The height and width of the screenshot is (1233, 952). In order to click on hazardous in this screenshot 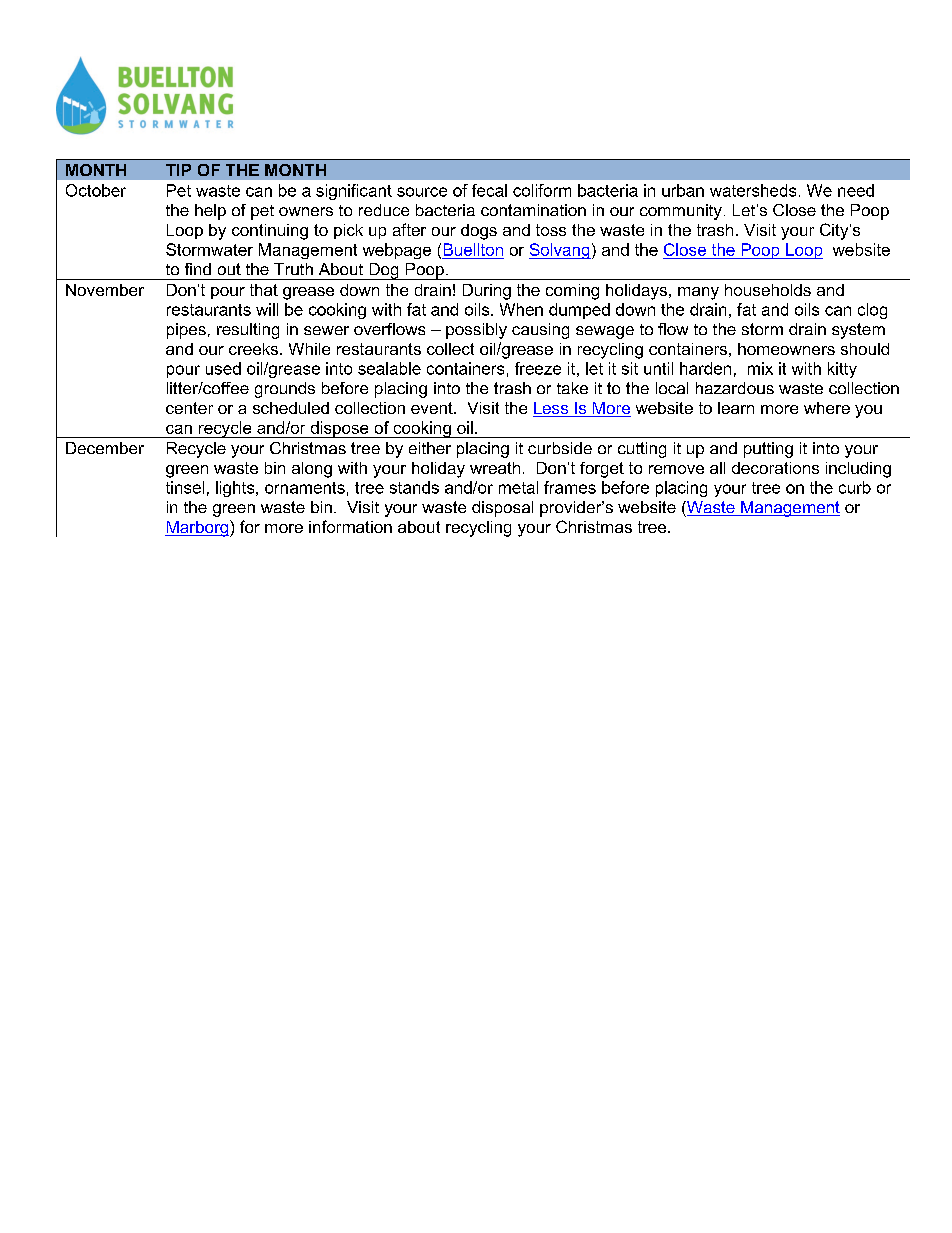, I will do `click(735, 388)`.
